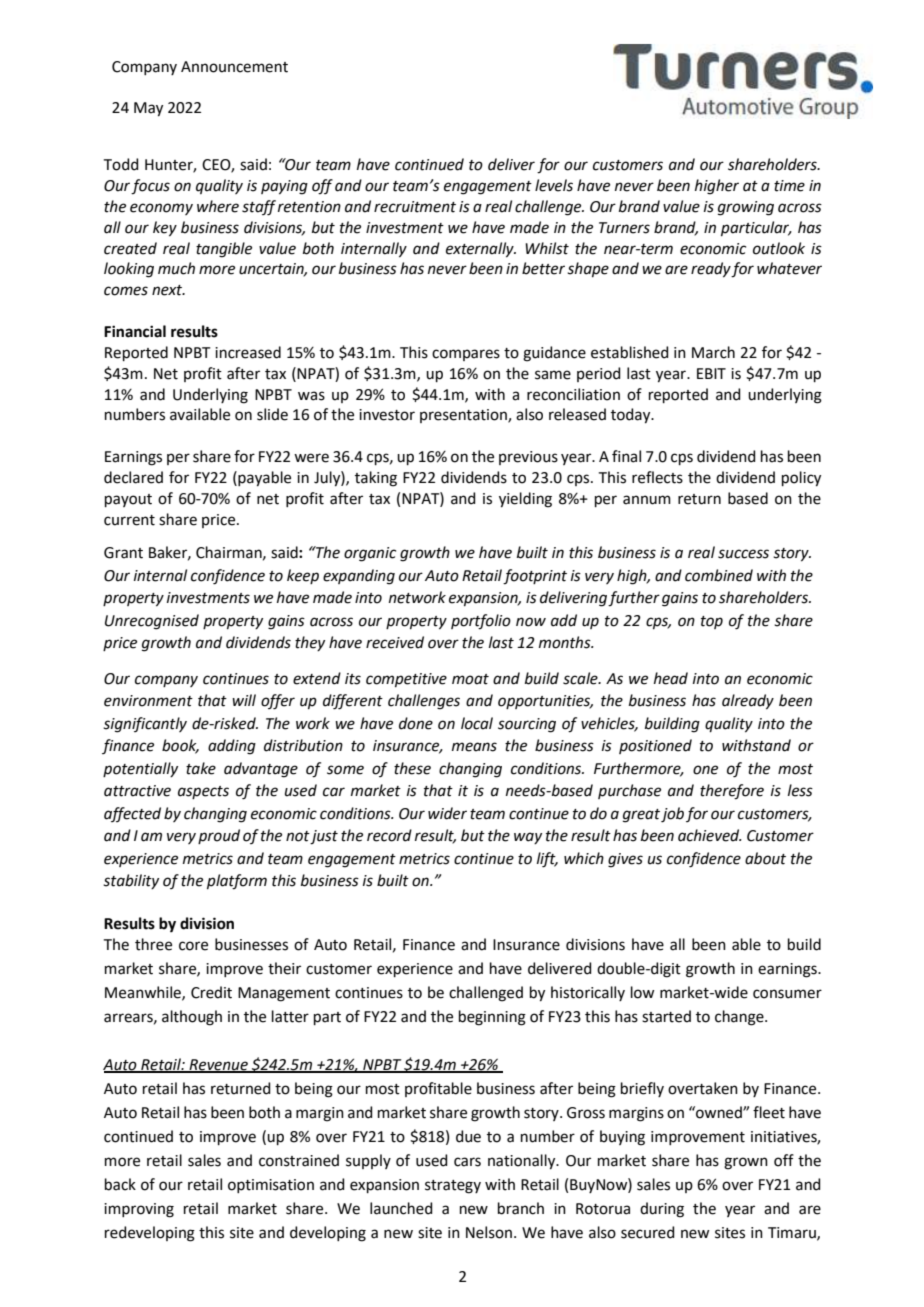 This image has width=924, height=1307. Describe the element at coordinates (466, 355) in the image. I see `compares` at that location.
